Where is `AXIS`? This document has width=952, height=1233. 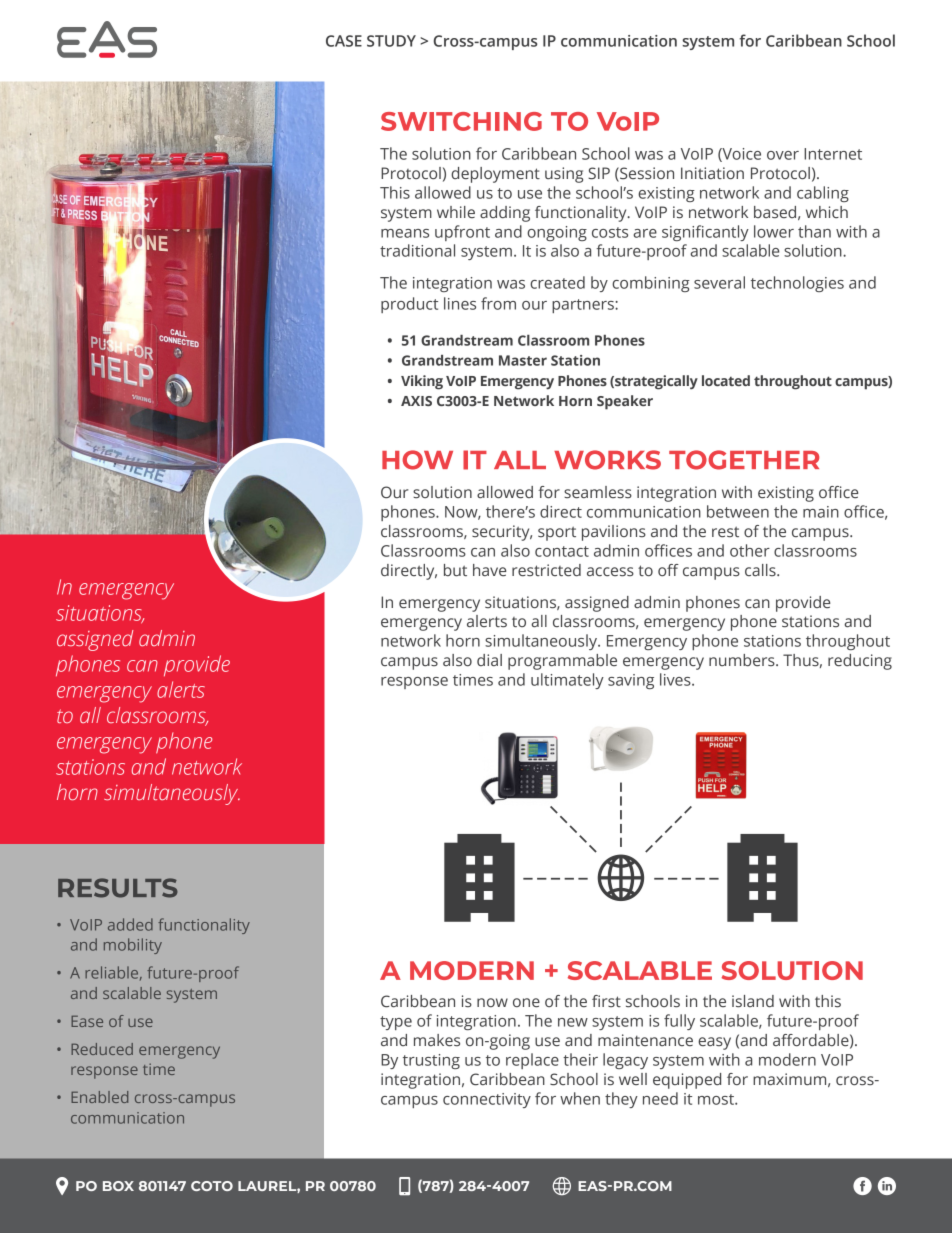 AXIS is located at coordinates (416, 401).
